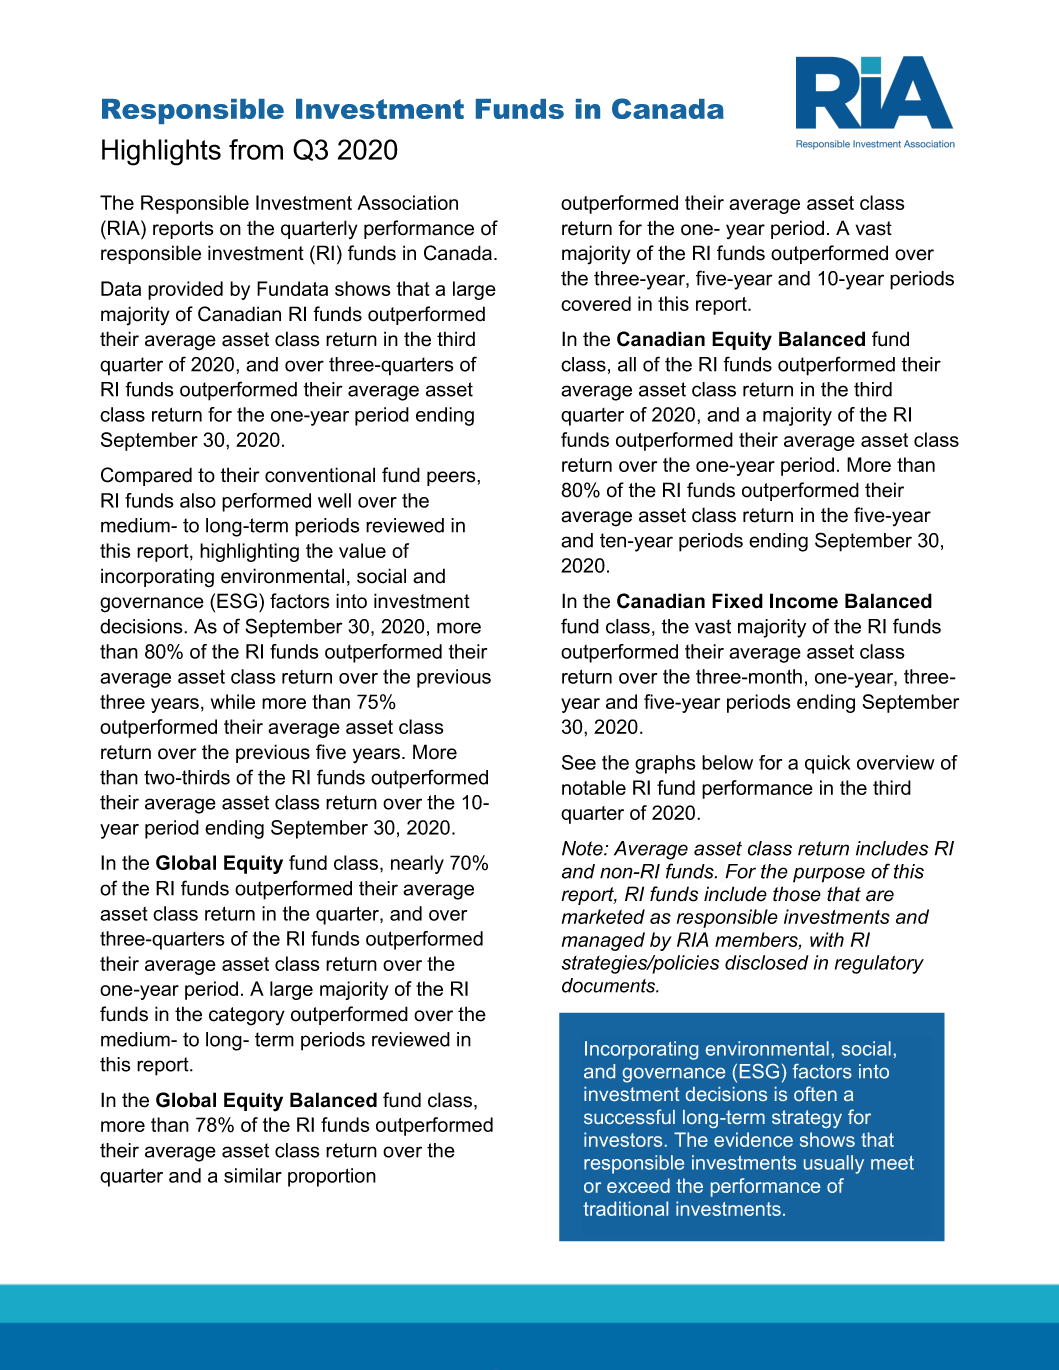 Image resolution: width=1059 pixels, height=1370 pixels. What do you see at coordinates (247, 1016) in the image?
I see `category` at bounding box center [247, 1016].
